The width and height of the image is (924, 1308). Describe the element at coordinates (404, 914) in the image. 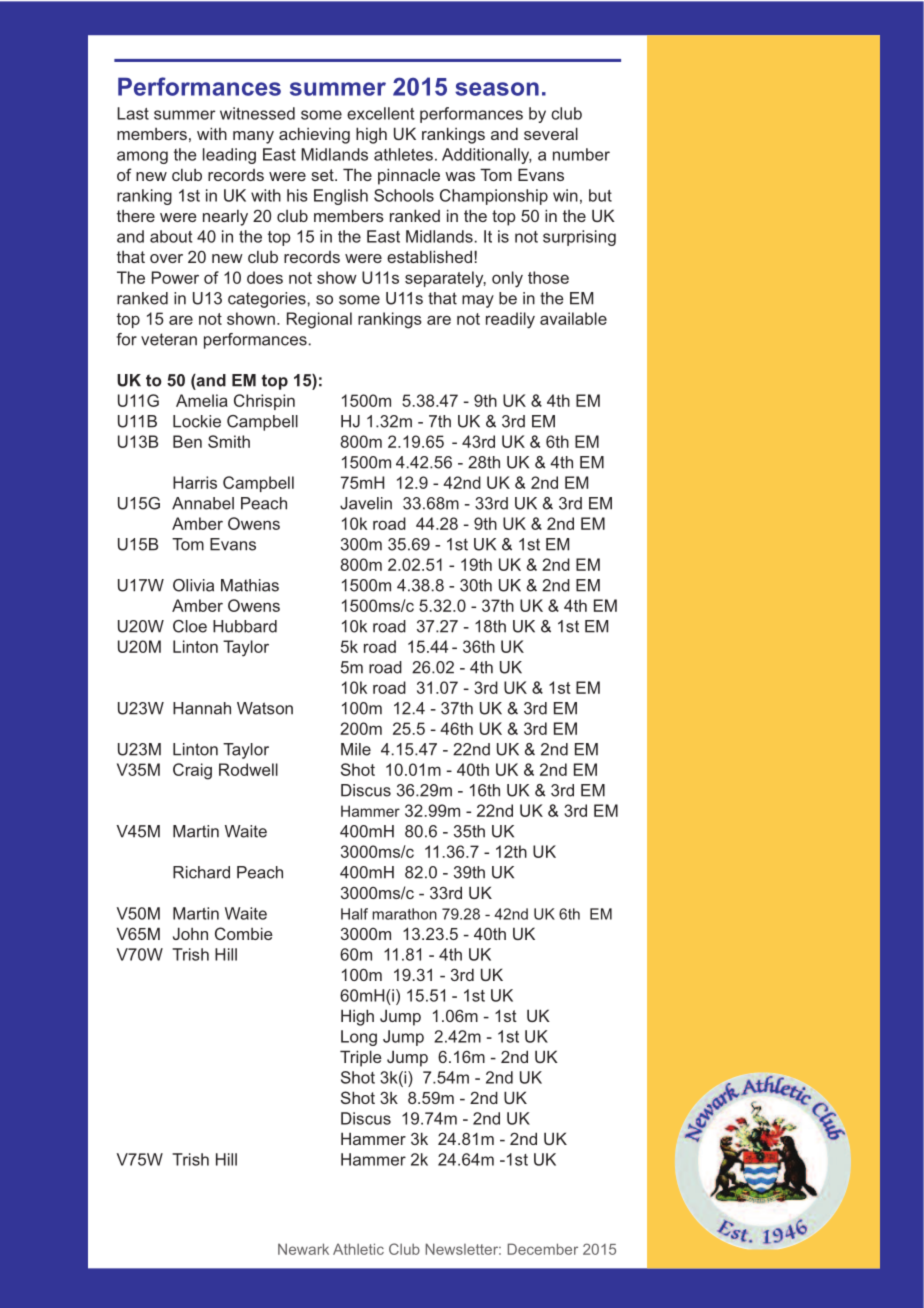

I see `marathon` at that location.
